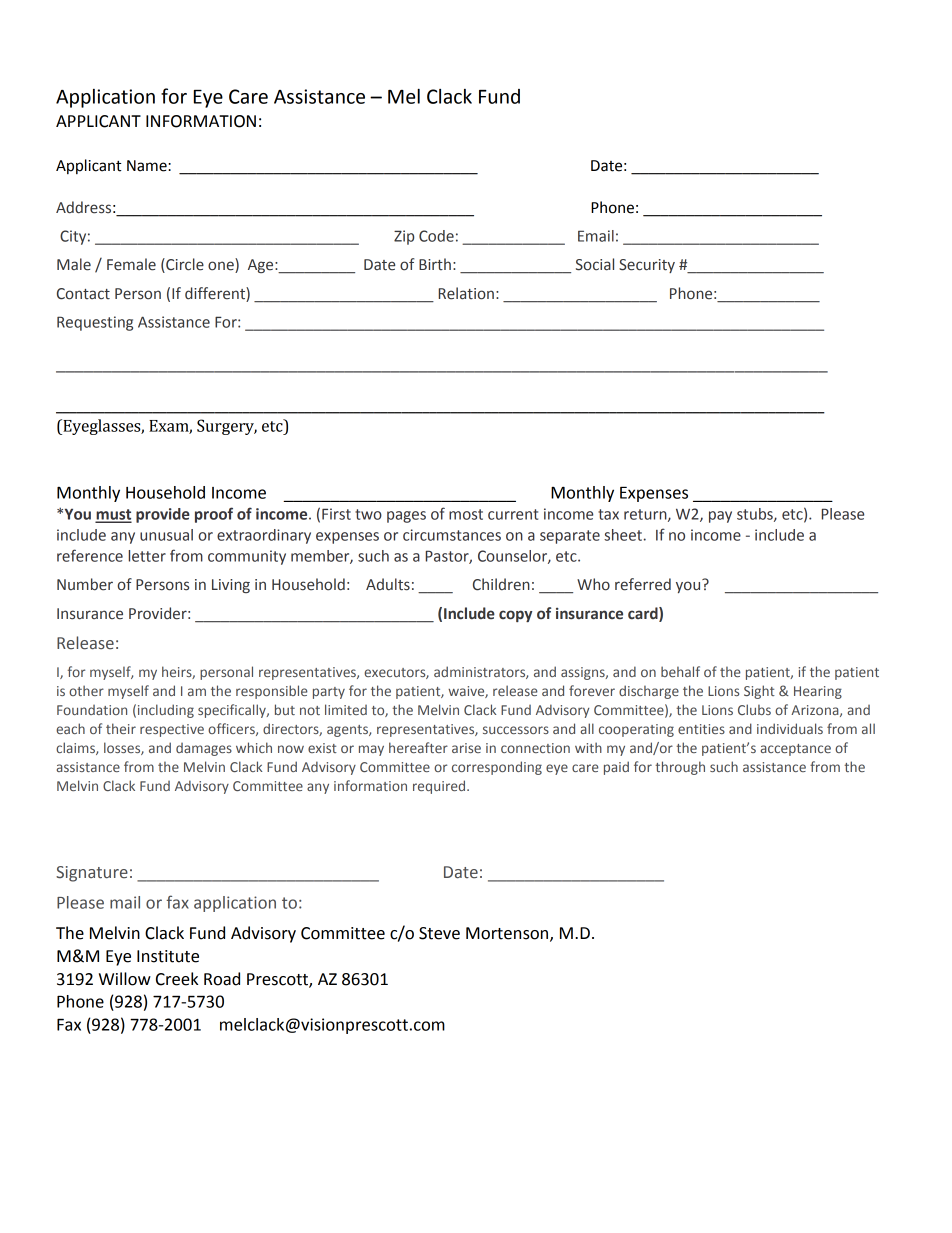  Describe the element at coordinates (466, 293) in the screenshot. I see `Relation` at that location.
